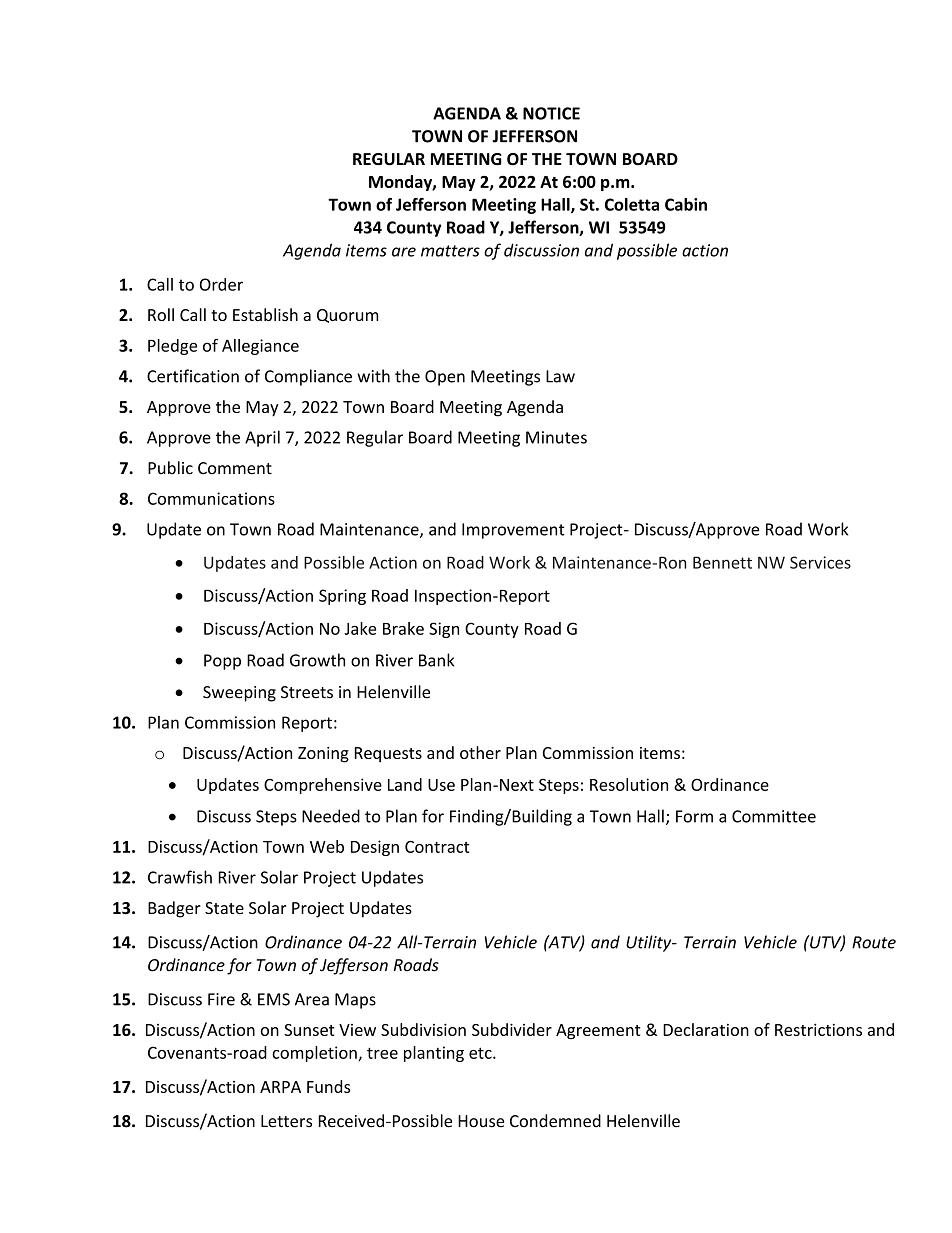  Describe the element at coordinates (260, 347) in the screenshot. I see `Allegiance` at that location.
